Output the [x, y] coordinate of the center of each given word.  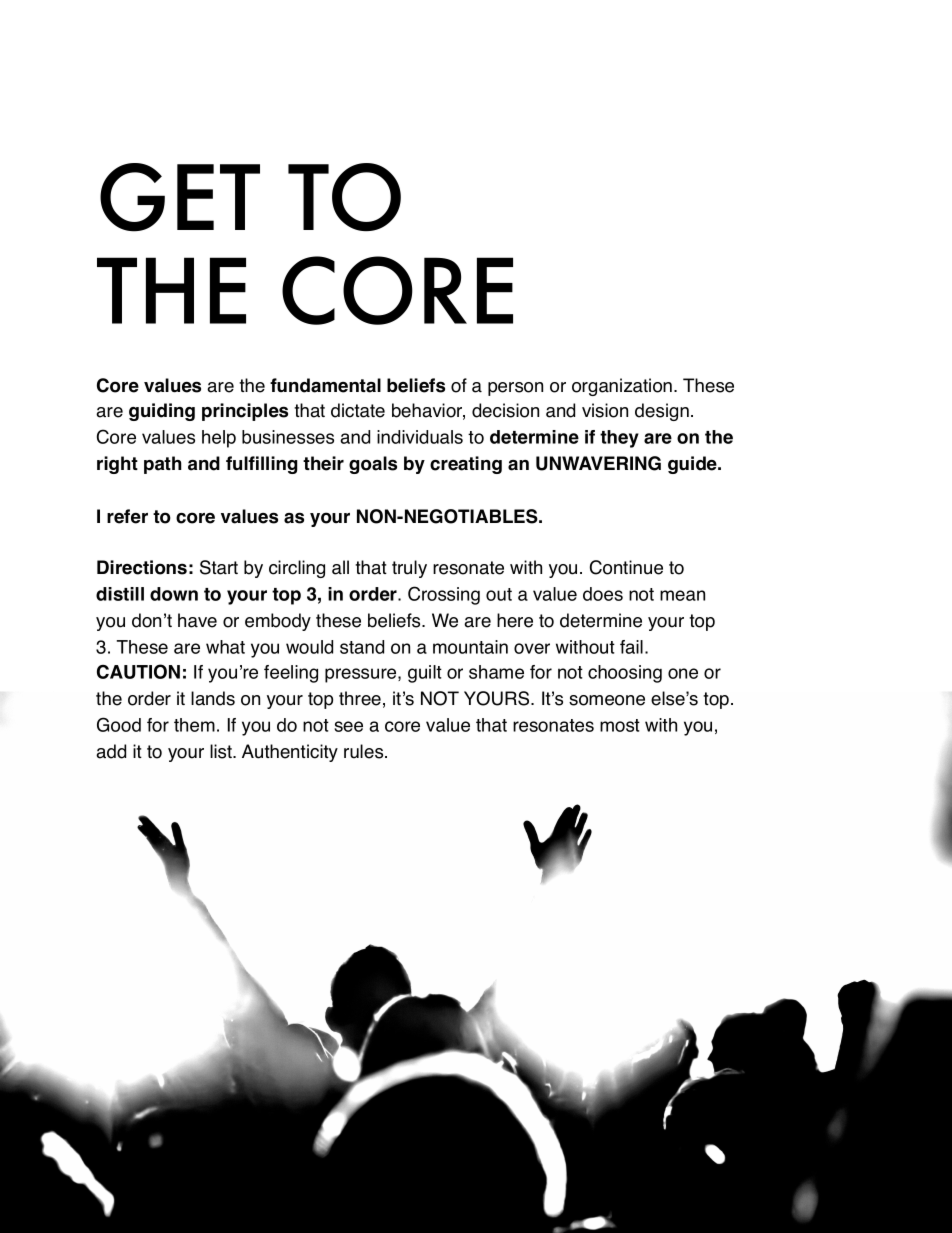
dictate [358, 410]
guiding [162, 412]
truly [409, 569]
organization [623, 387]
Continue [626, 567]
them [194, 725]
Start [219, 567]
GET [180, 197]
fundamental [325, 385]
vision [605, 410]
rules [365, 751]
